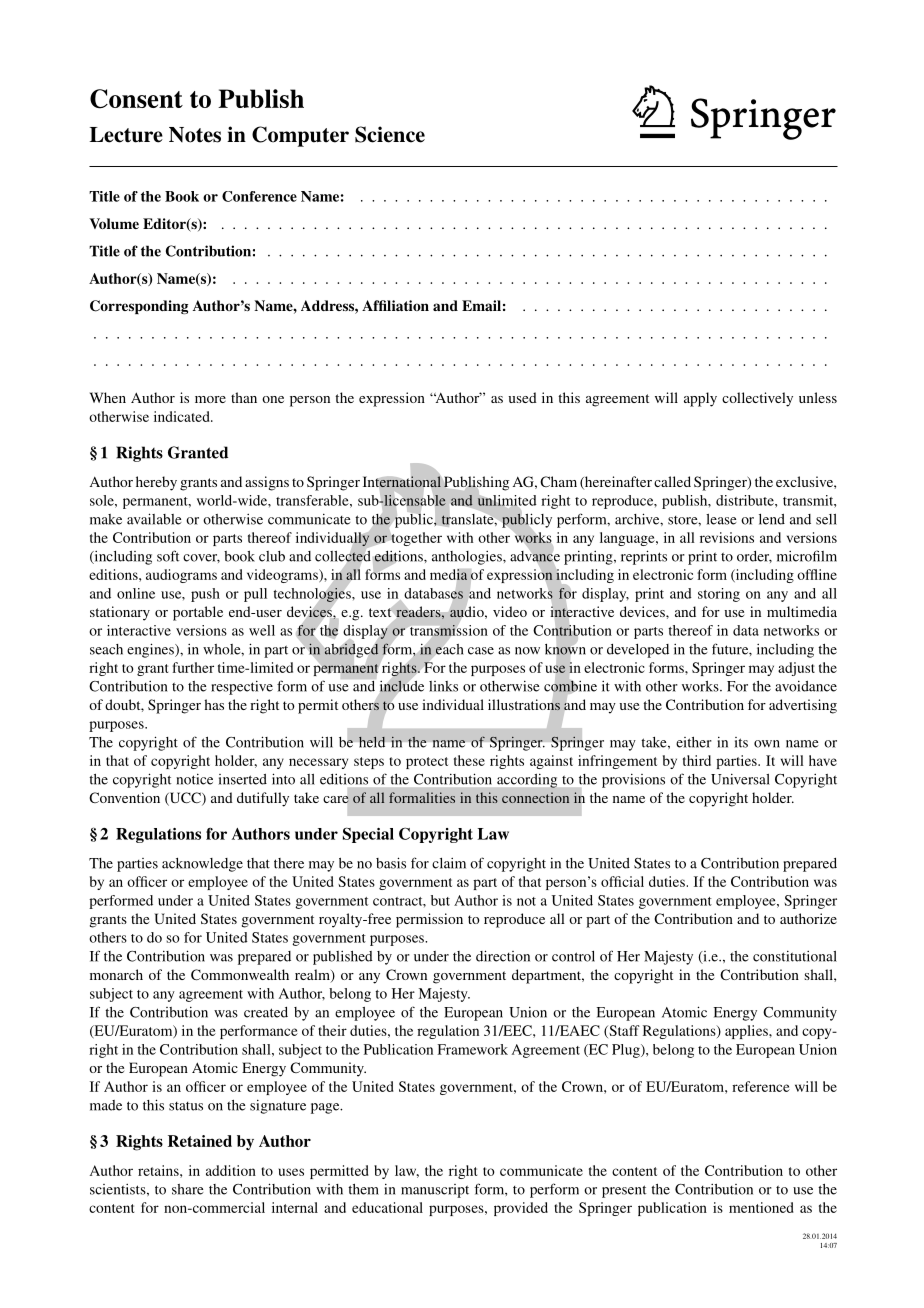 The width and height of the screenshot is (924, 1308). Describe the element at coordinates (193, 667) in the screenshot. I see `further` at that location.
